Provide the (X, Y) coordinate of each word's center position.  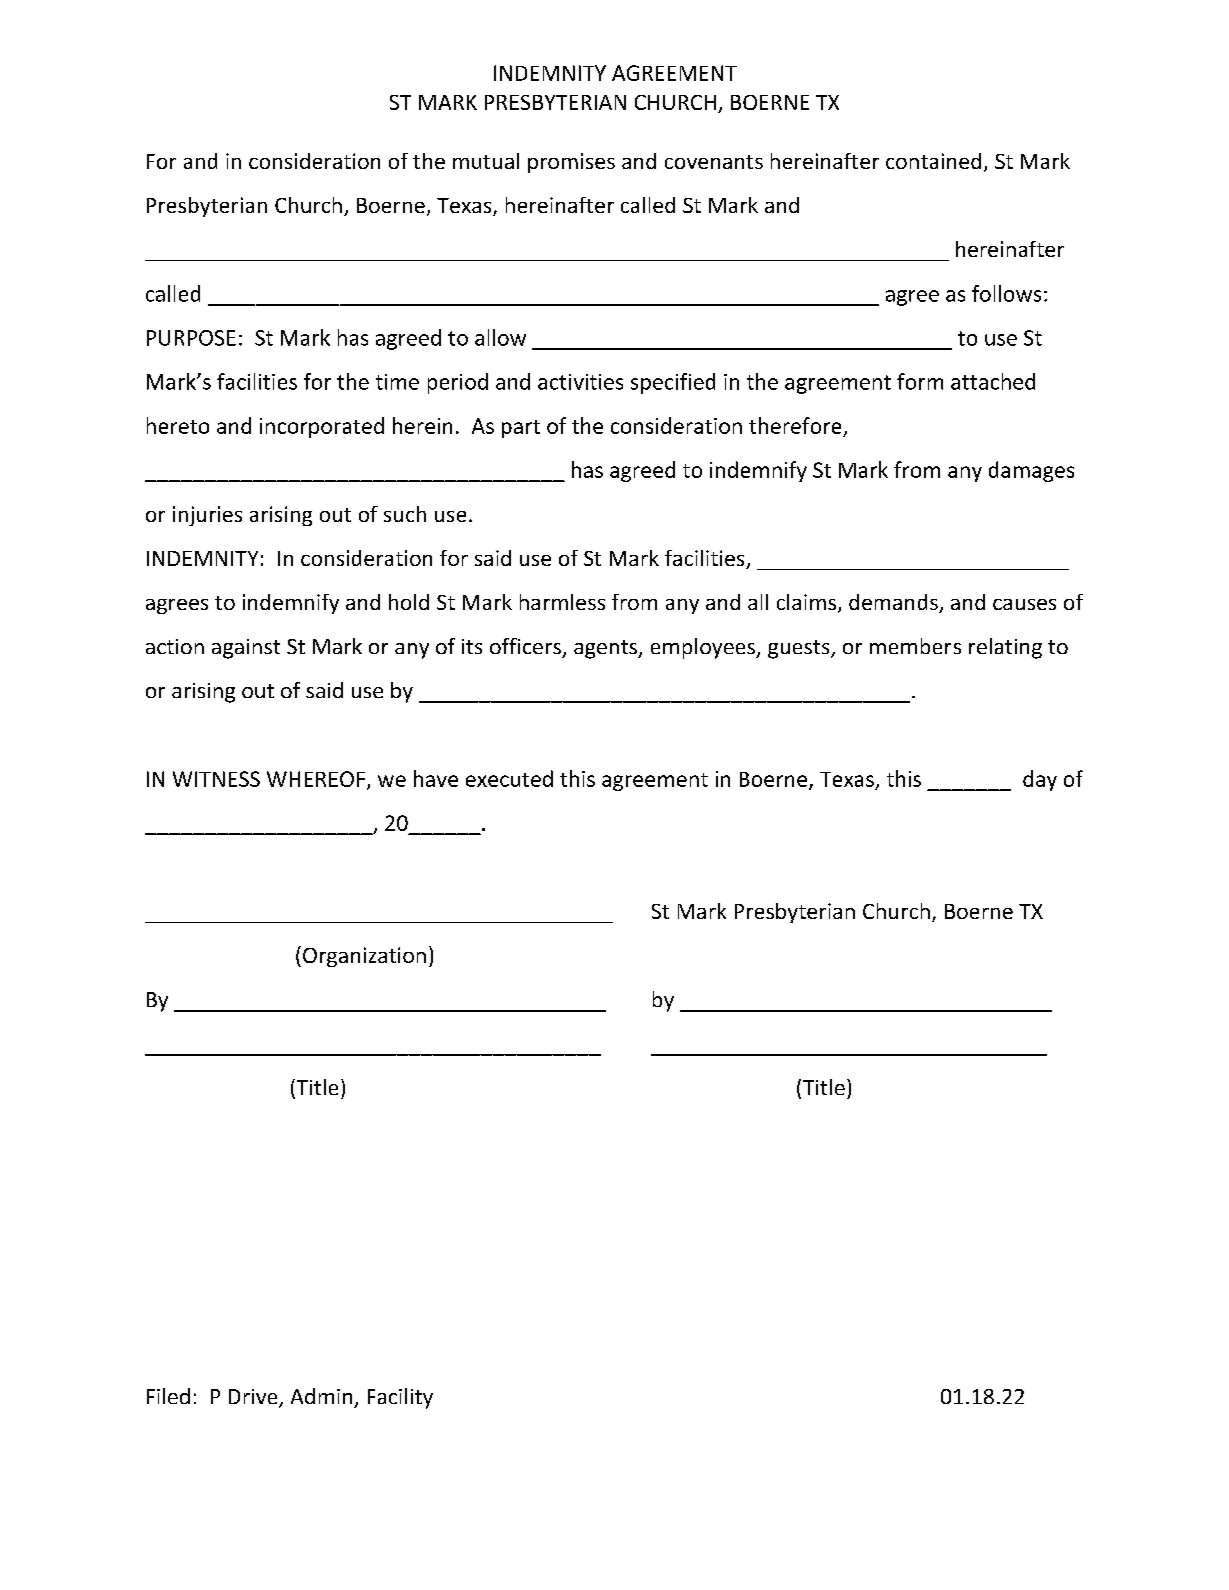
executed (509, 778)
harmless (562, 602)
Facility (400, 1398)
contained (933, 161)
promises (571, 163)
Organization (364, 957)
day (1040, 780)
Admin (321, 1396)
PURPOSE (191, 338)
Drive (254, 1398)
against (246, 649)
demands (894, 603)
